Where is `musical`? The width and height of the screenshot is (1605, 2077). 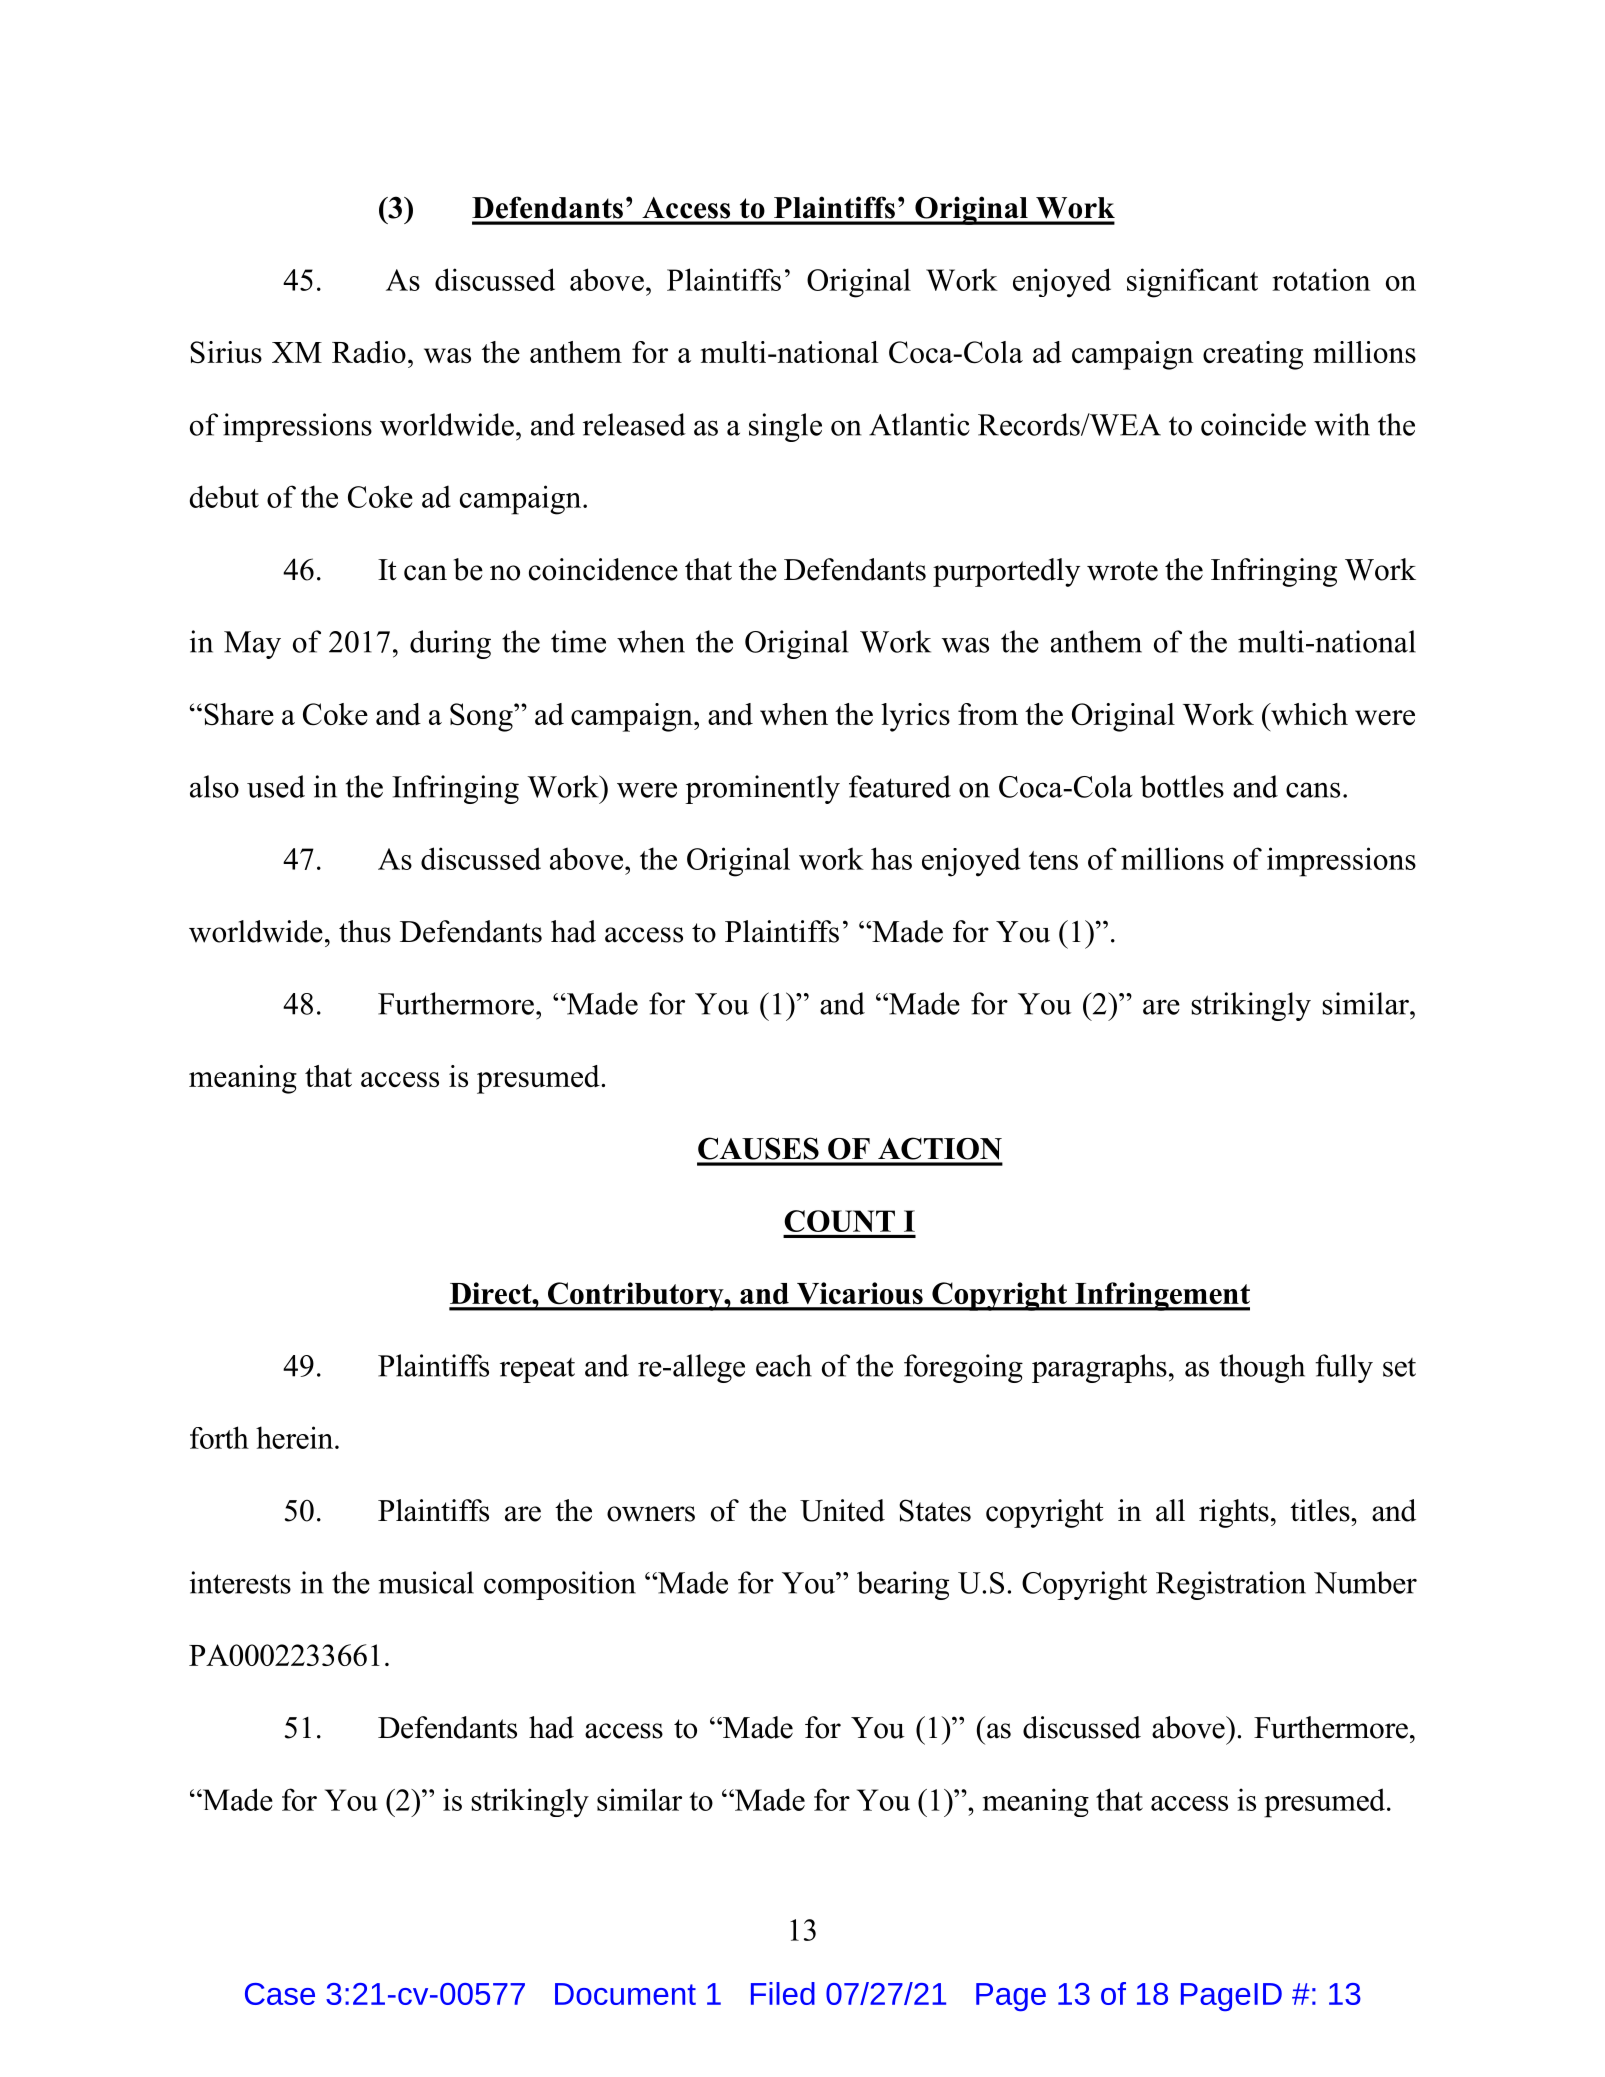
musical is located at coordinates (426, 1582).
